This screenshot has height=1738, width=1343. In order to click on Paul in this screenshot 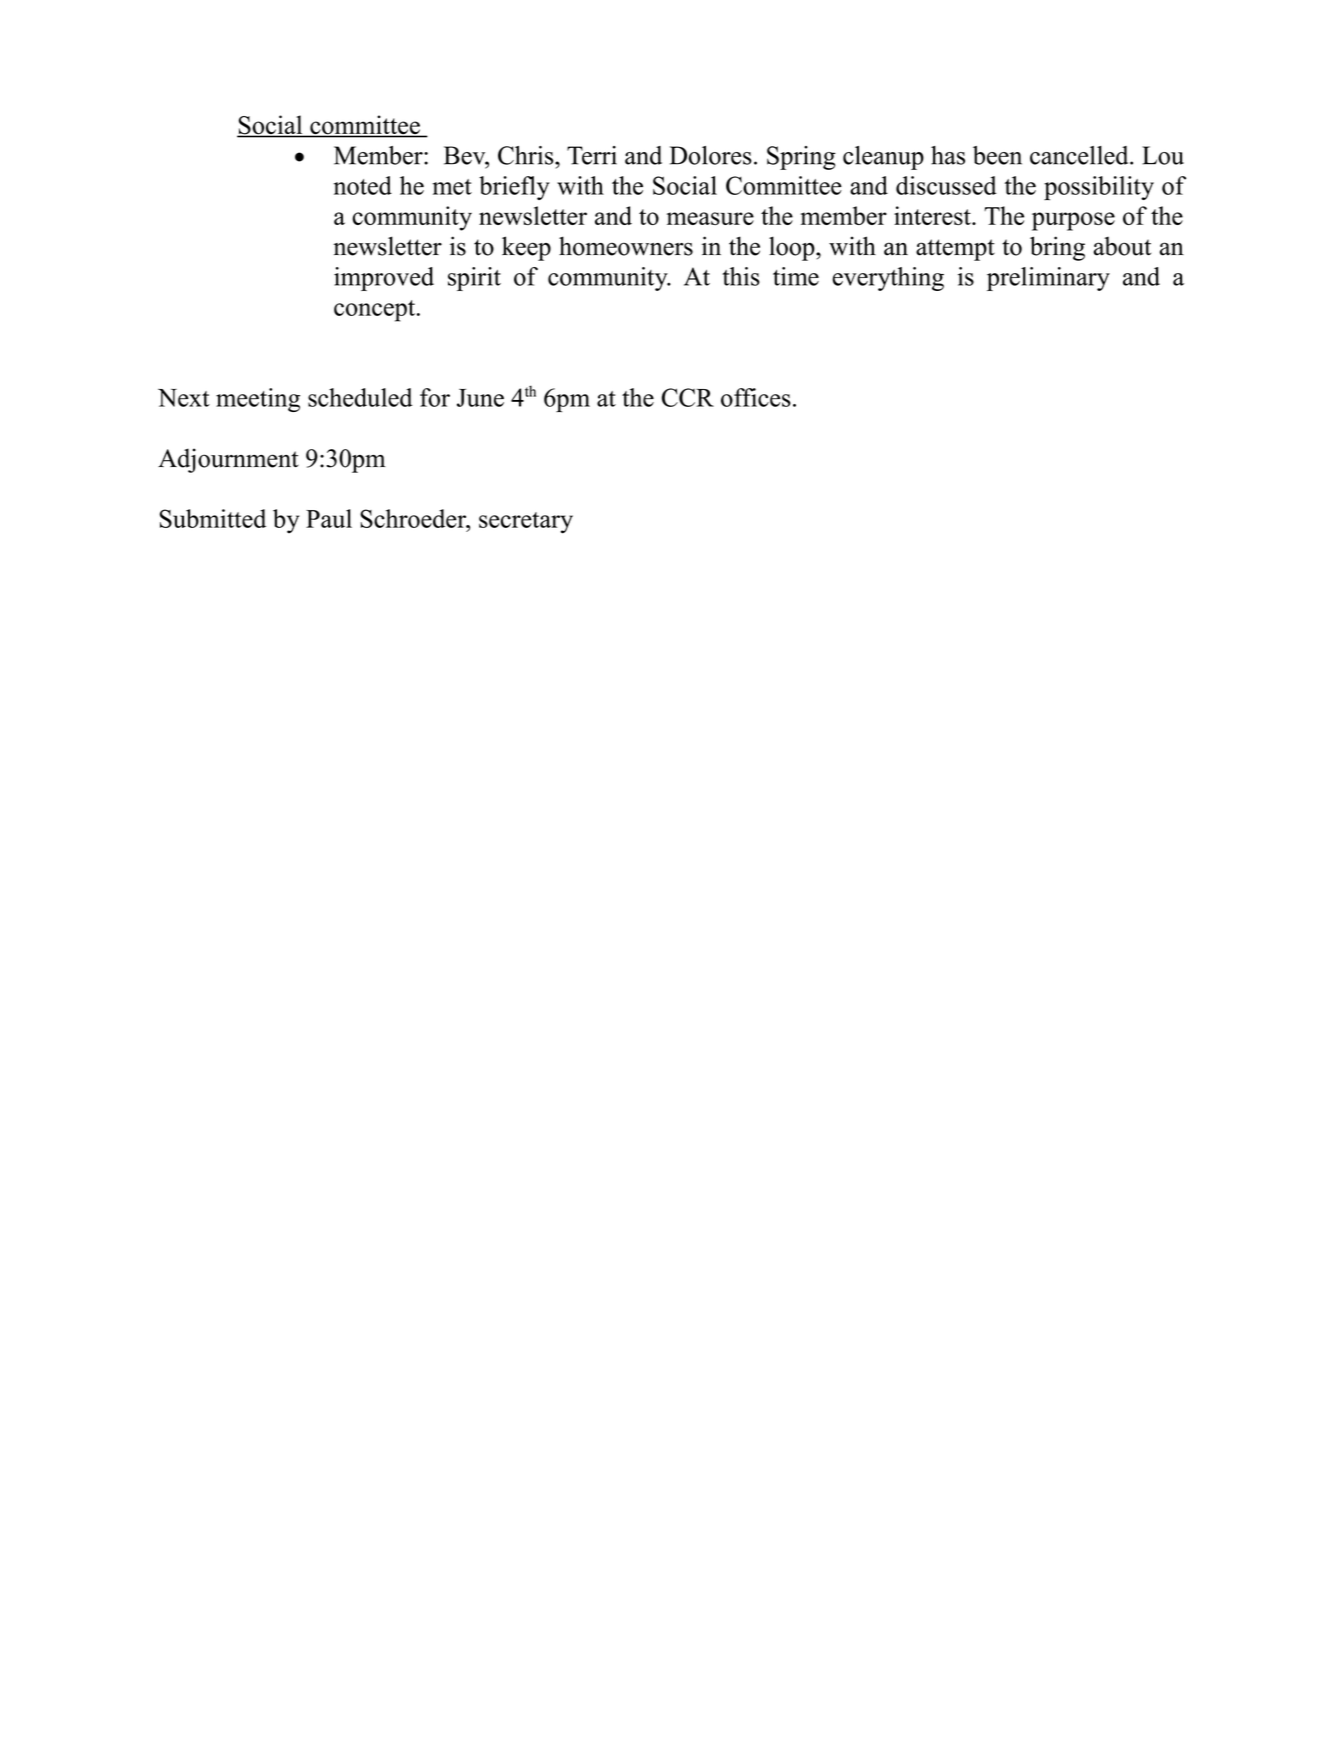, I will do `click(329, 518)`.
